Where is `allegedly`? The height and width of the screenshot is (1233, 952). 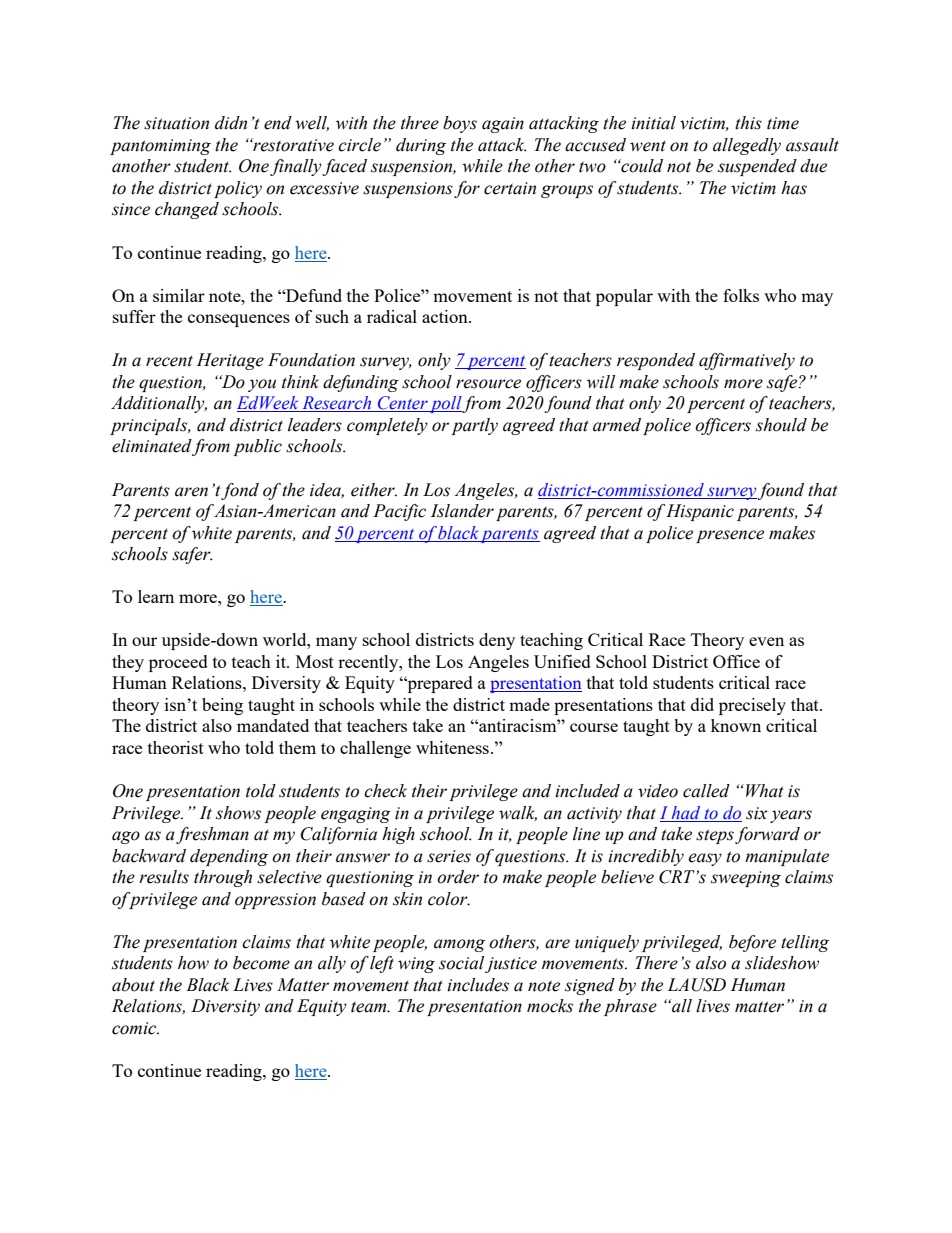 allegedly is located at coordinates (747, 146).
